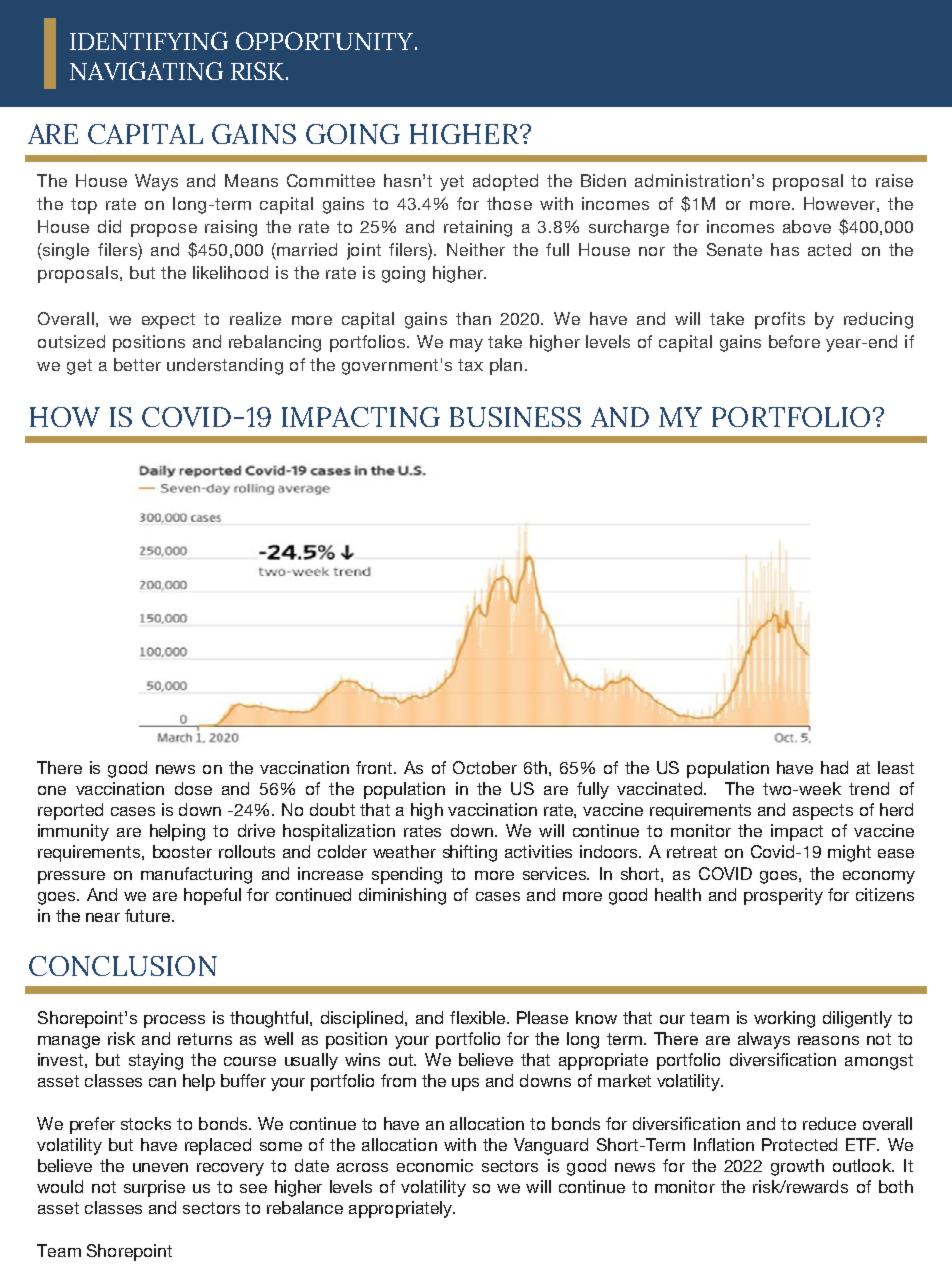 This screenshot has height=1270, width=952. I want to click on future, so click(149, 915).
